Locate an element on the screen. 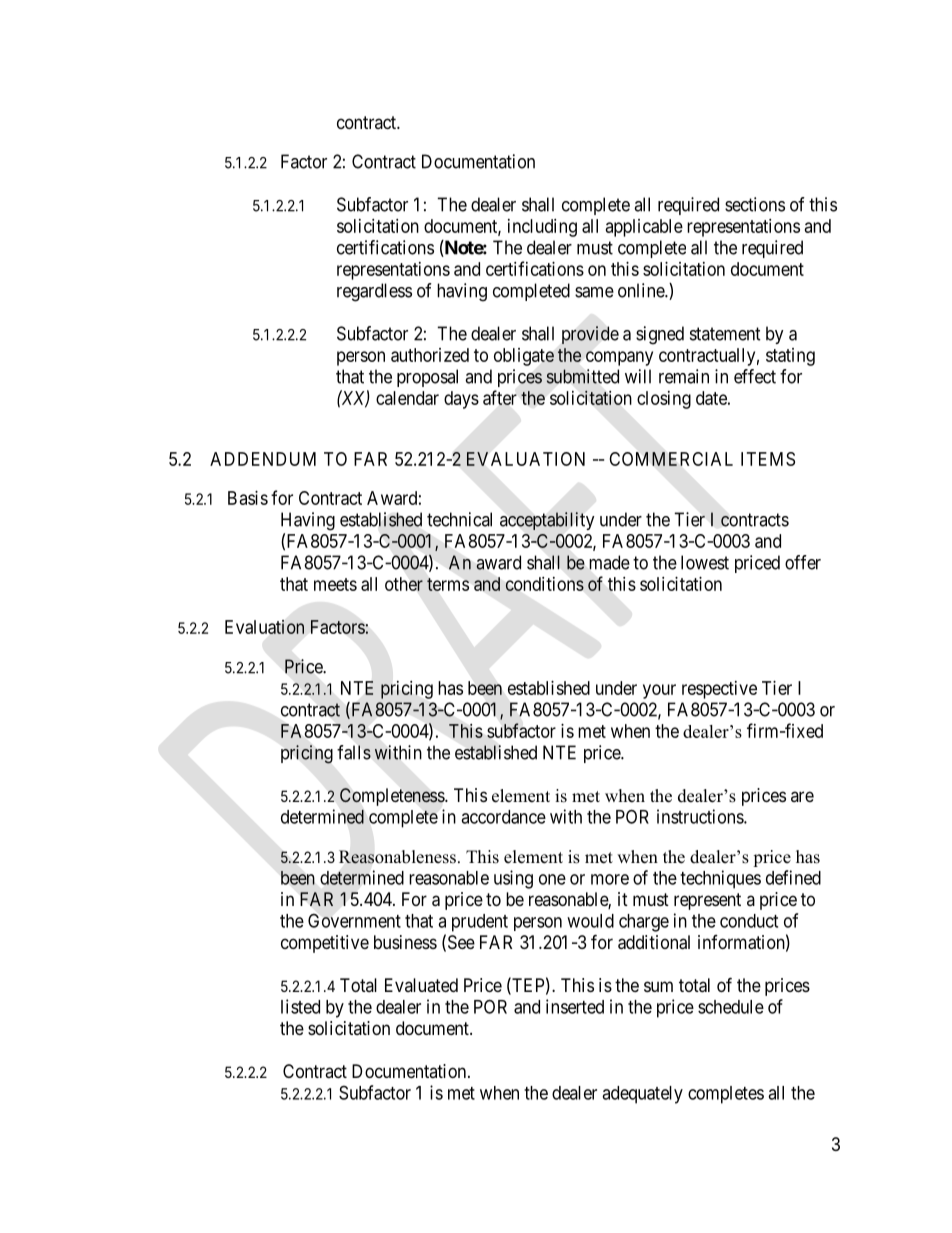 Image resolution: width=952 pixels, height=1233 pixels. listed is located at coordinates (300, 1006).
